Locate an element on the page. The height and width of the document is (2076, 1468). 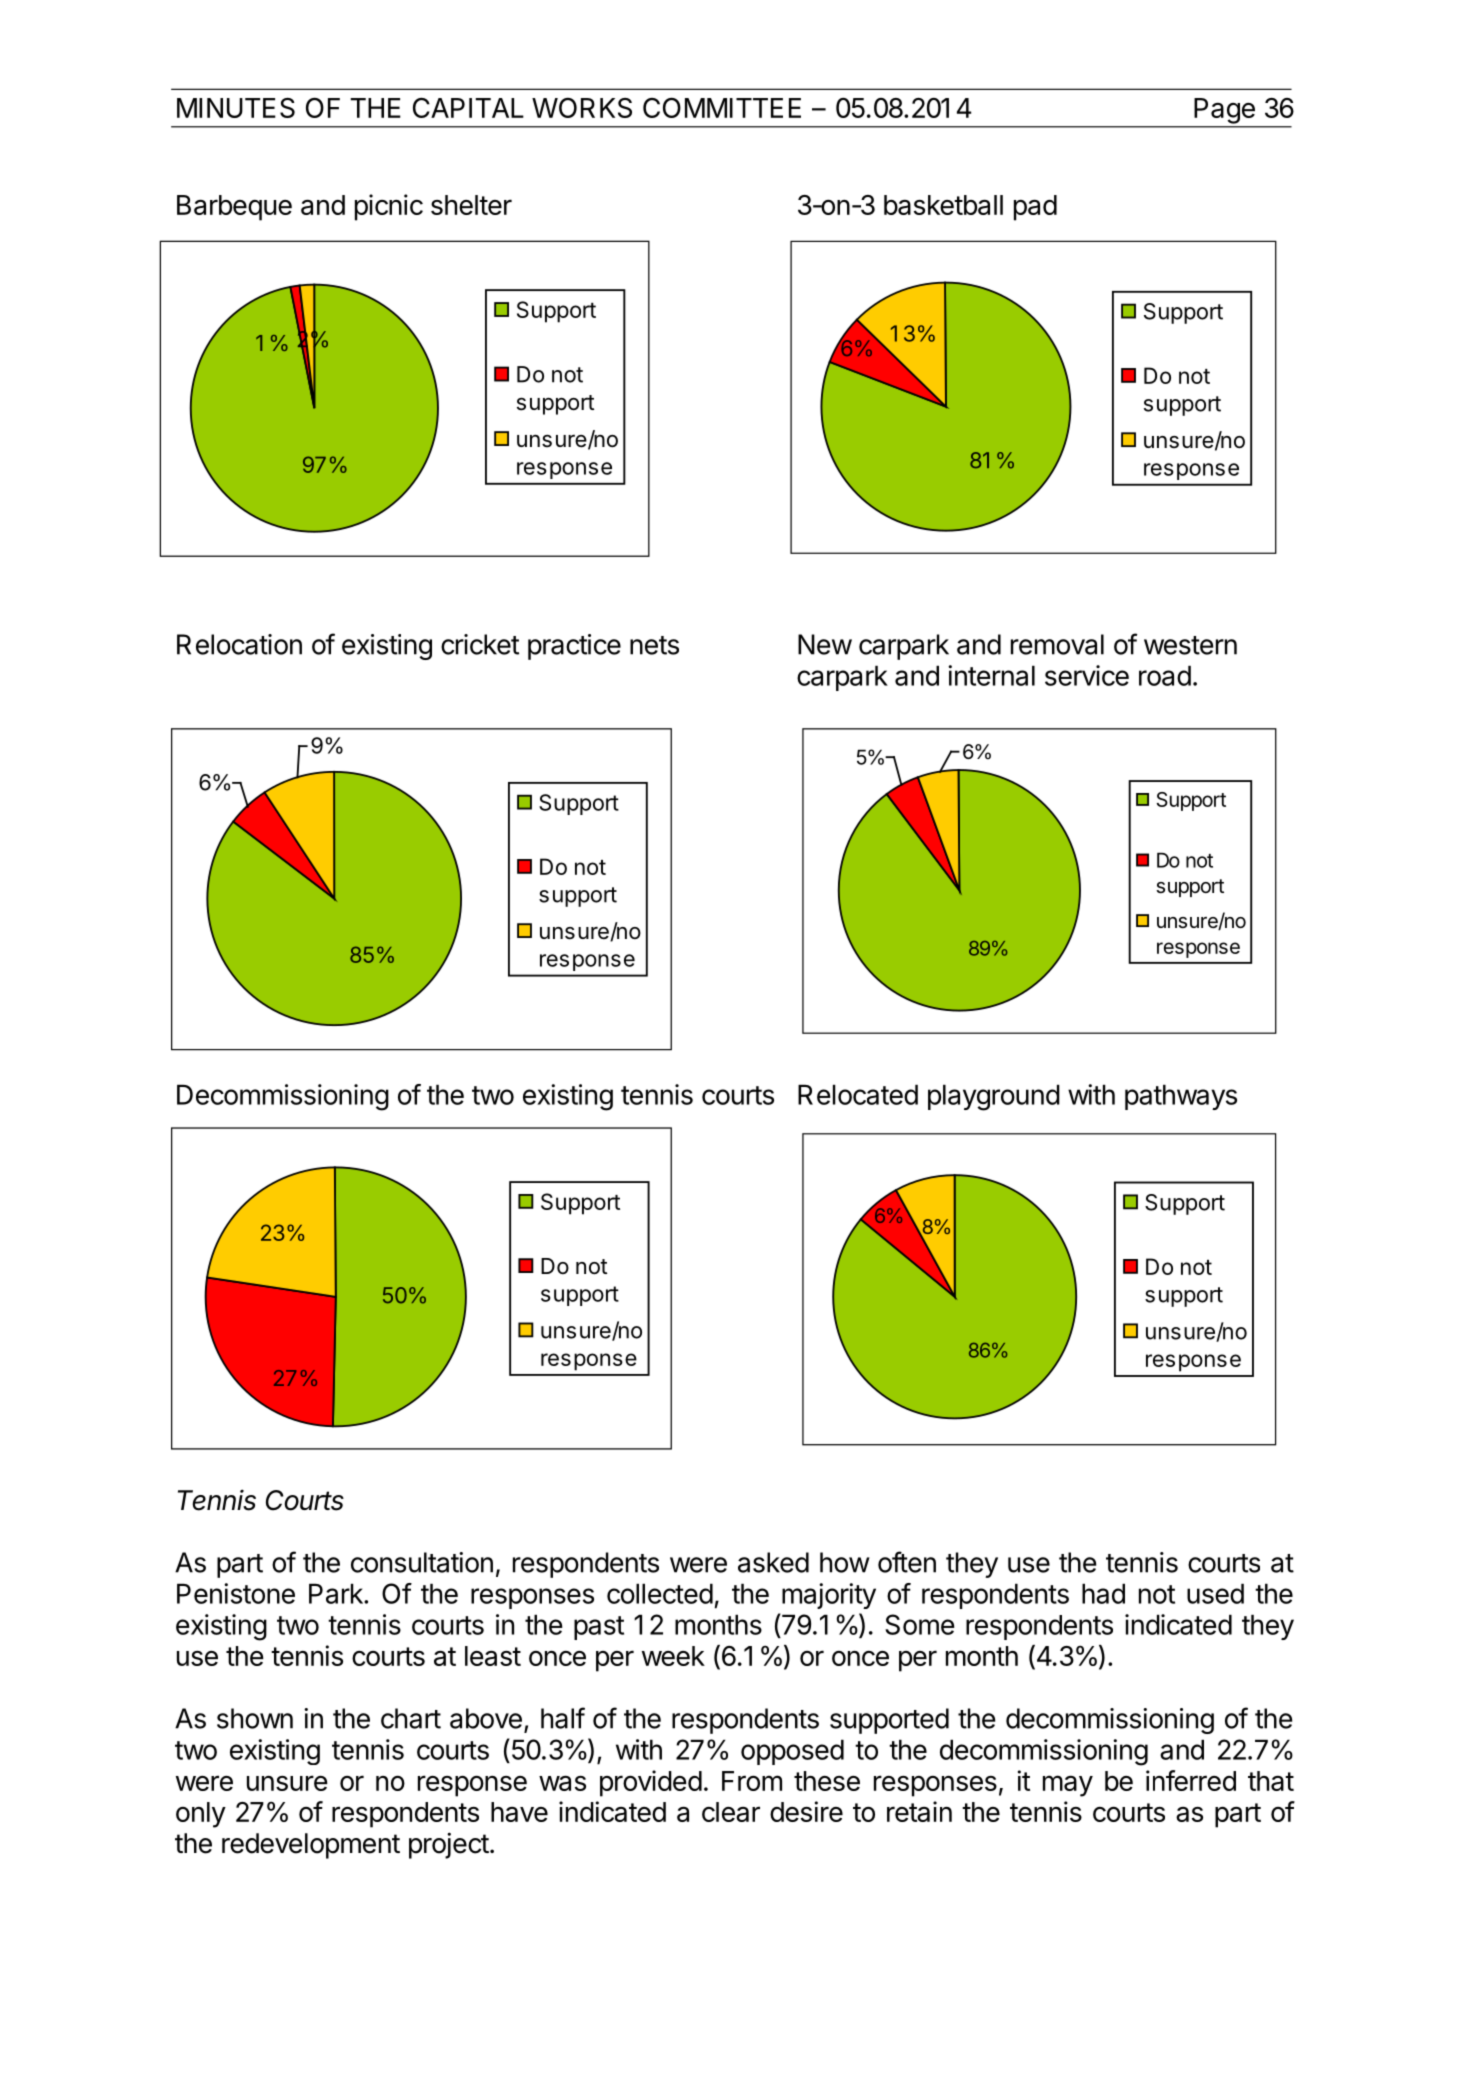
pathways is located at coordinates (1181, 1097).
